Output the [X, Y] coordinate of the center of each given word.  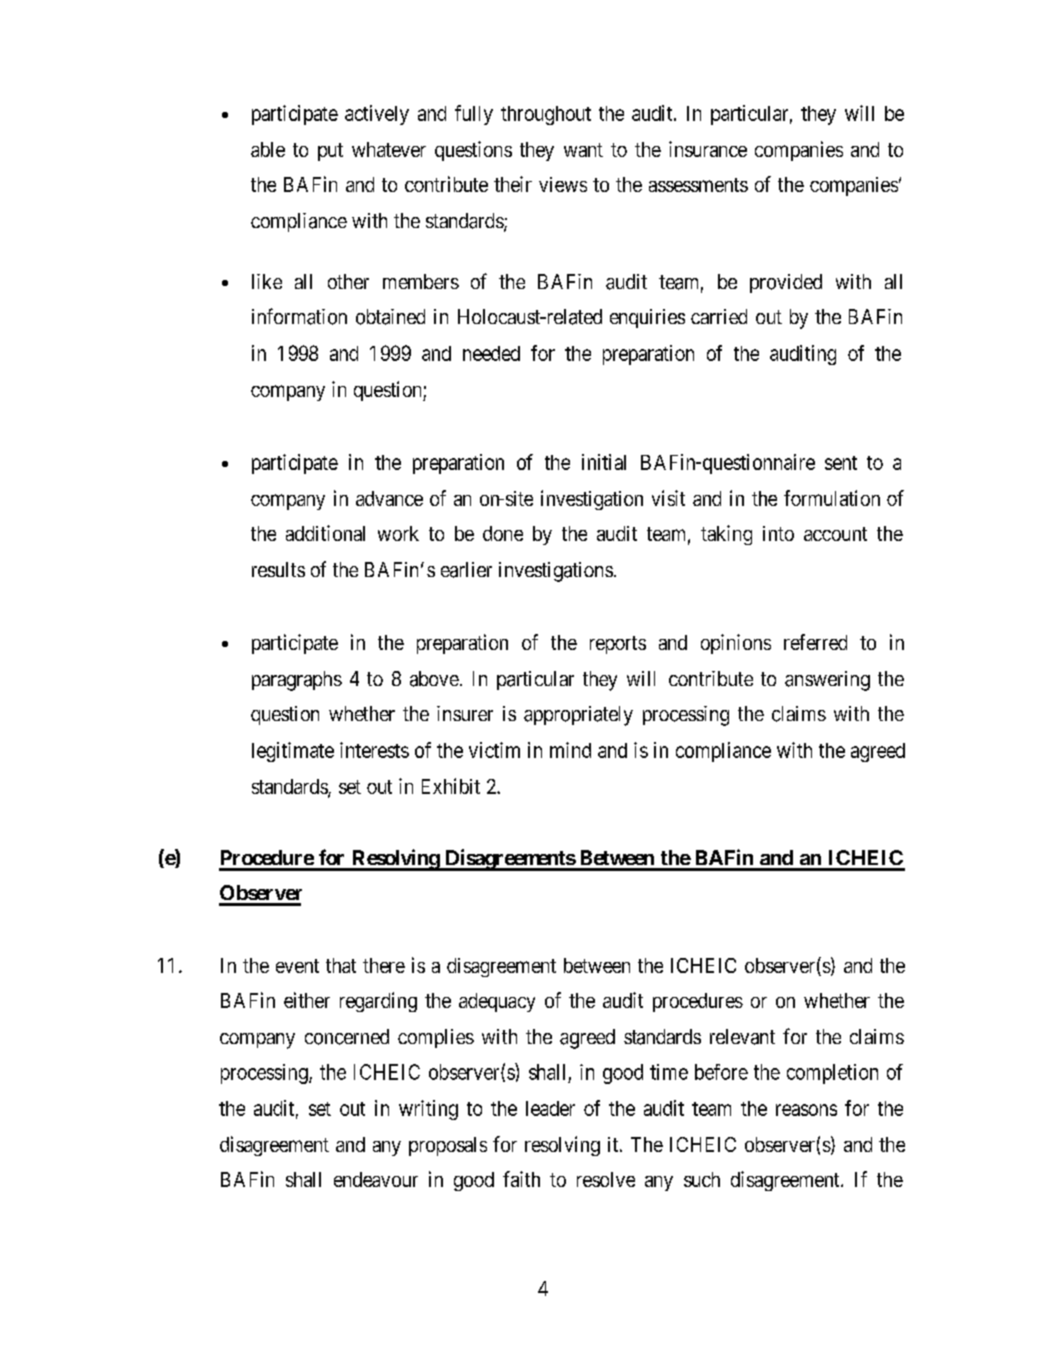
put [330, 152]
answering [827, 681]
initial [604, 462]
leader [550, 1108]
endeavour [376, 1179]
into [778, 533]
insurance [708, 149]
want [583, 150]
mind [570, 750]
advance [389, 498]
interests [374, 750]
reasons [806, 1110]
